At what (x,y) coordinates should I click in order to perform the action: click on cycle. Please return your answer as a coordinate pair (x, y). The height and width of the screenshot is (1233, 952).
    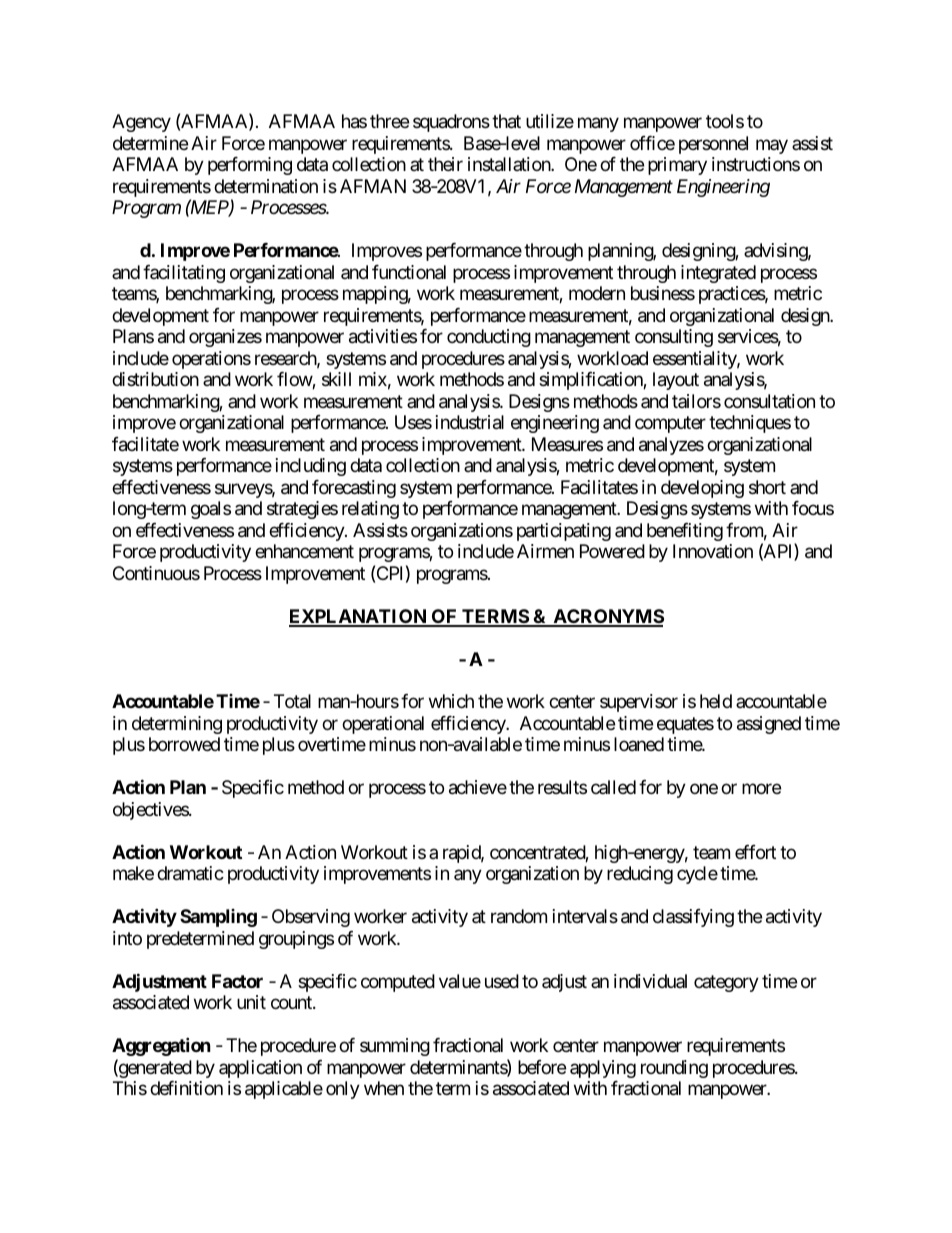
    Looking at the image, I should click on (697, 875).
